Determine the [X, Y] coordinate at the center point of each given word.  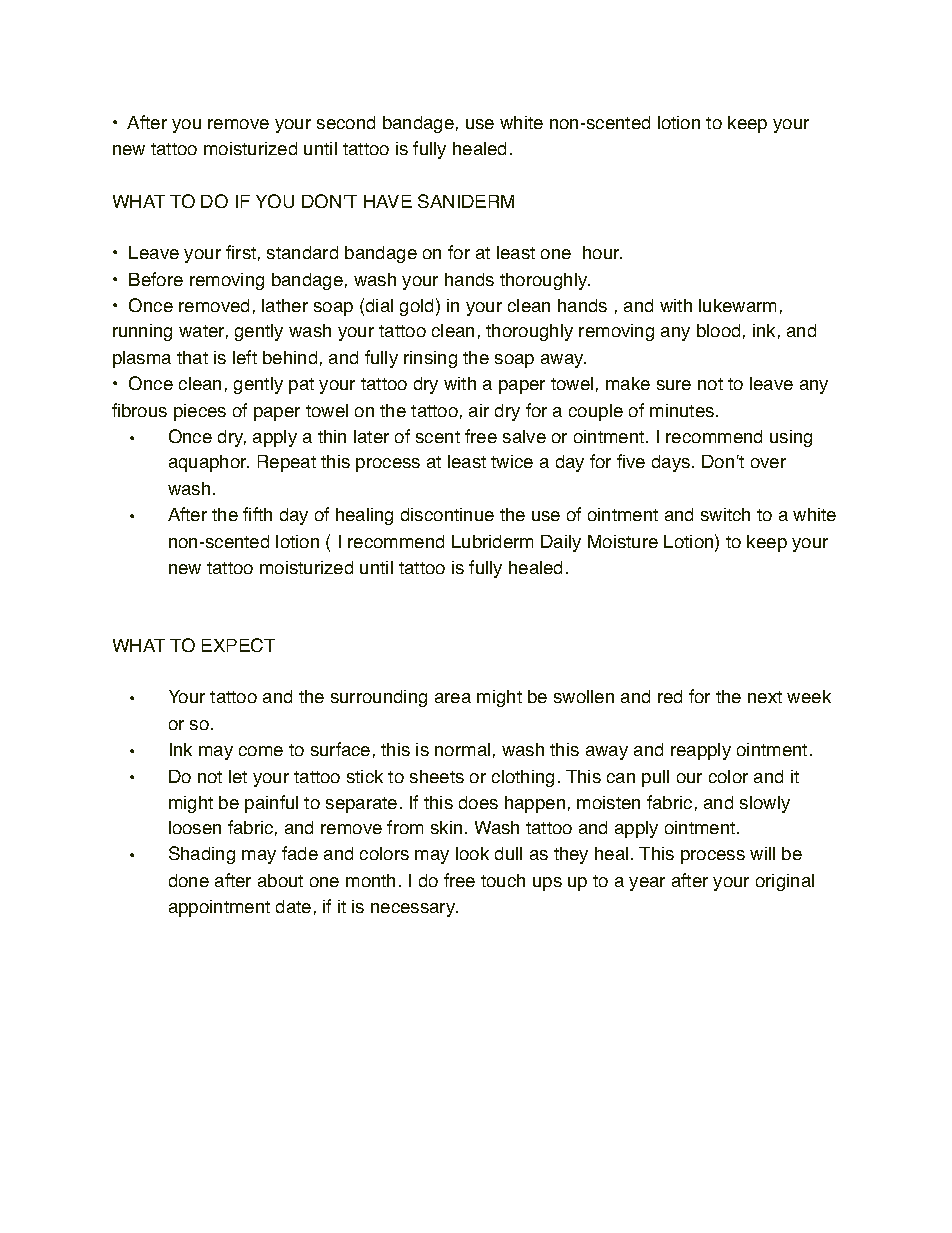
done [189, 880]
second [346, 122]
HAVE [388, 201]
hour [602, 252]
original [785, 882]
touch [503, 880]
